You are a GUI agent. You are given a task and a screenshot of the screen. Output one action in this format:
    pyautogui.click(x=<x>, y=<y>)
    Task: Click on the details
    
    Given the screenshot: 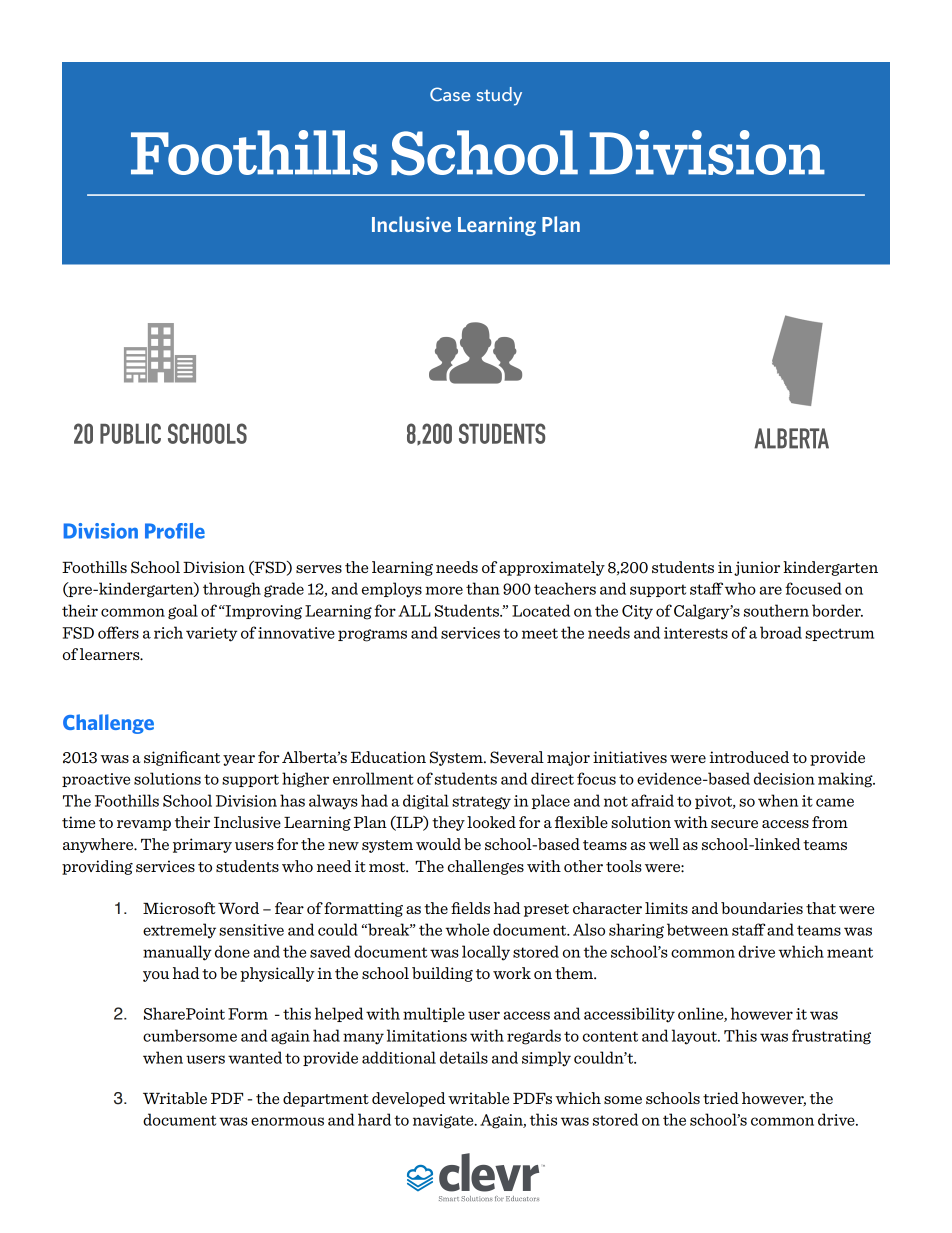 What is the action you would take?
    pyautogui.click(x=464, y=1057)
